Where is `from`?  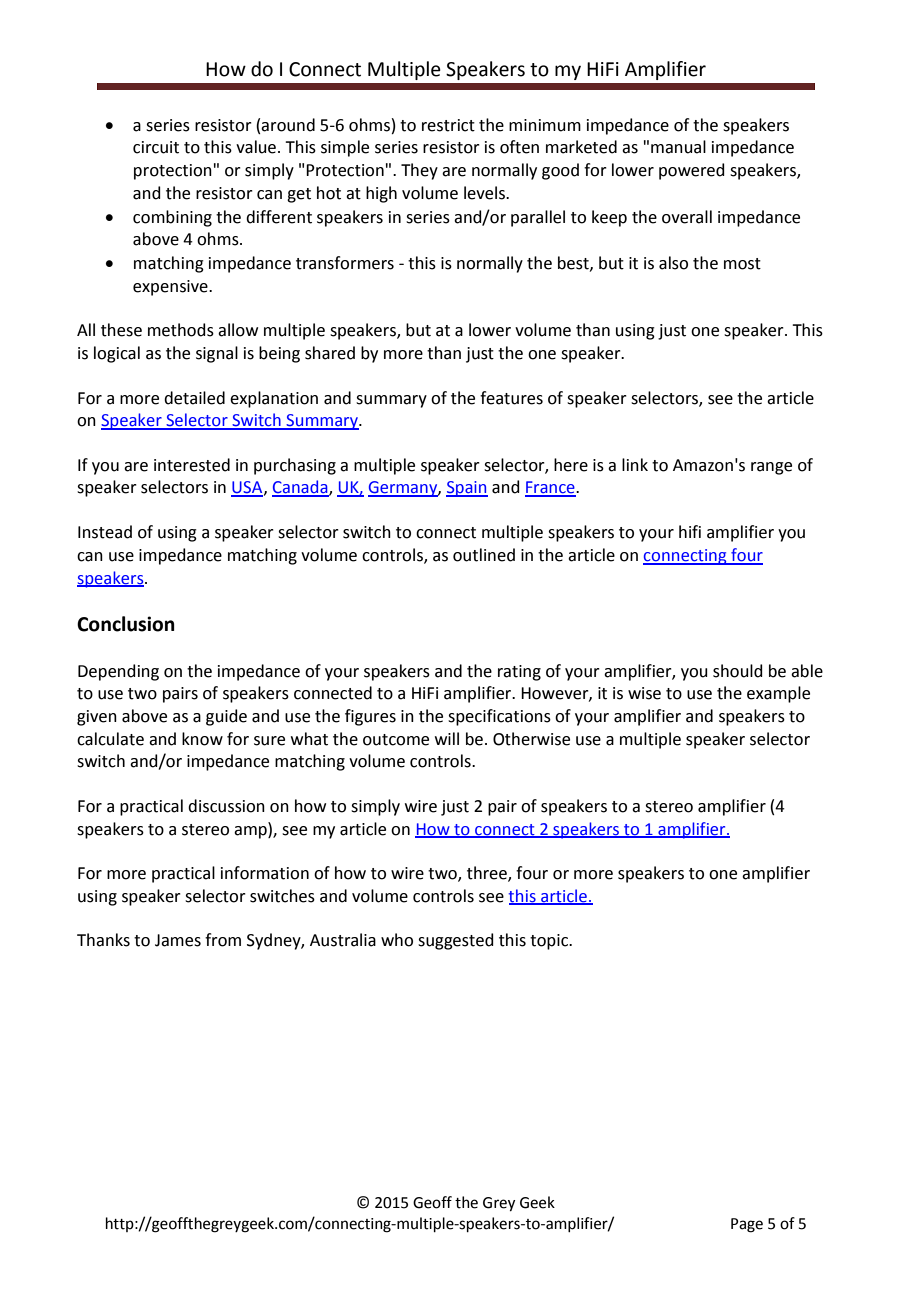 from is located at coordinates (223, 940).
